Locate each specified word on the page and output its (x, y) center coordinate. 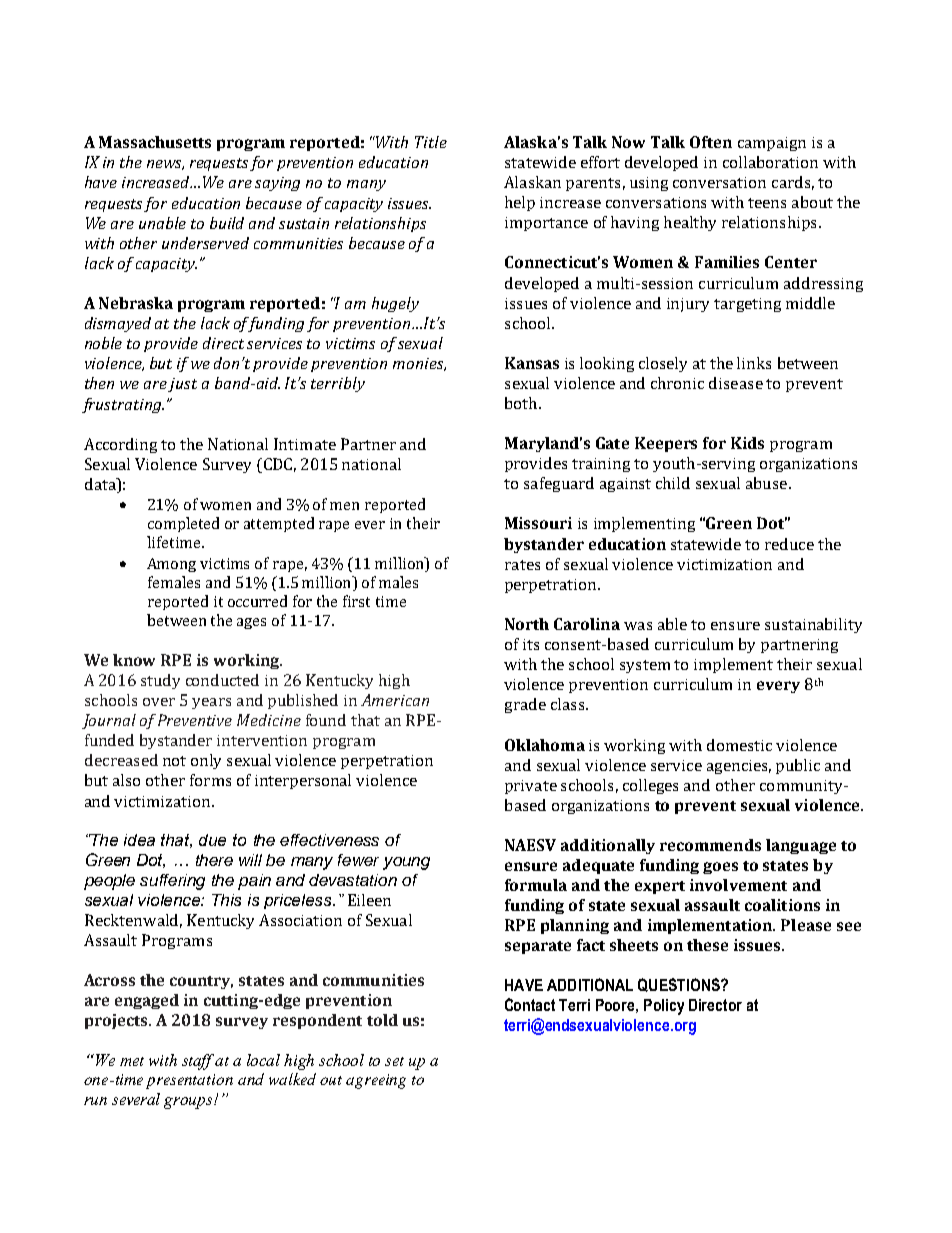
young (406, 863)
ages (251, 623)
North (527, 624)
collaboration (770, 162)
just (182, 385)
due (212, 840)
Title (431, 142)
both (522, 403)
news (165, 165)
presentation (189, 1081)
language (801, 846)
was (638, 626)
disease (736, 383)
